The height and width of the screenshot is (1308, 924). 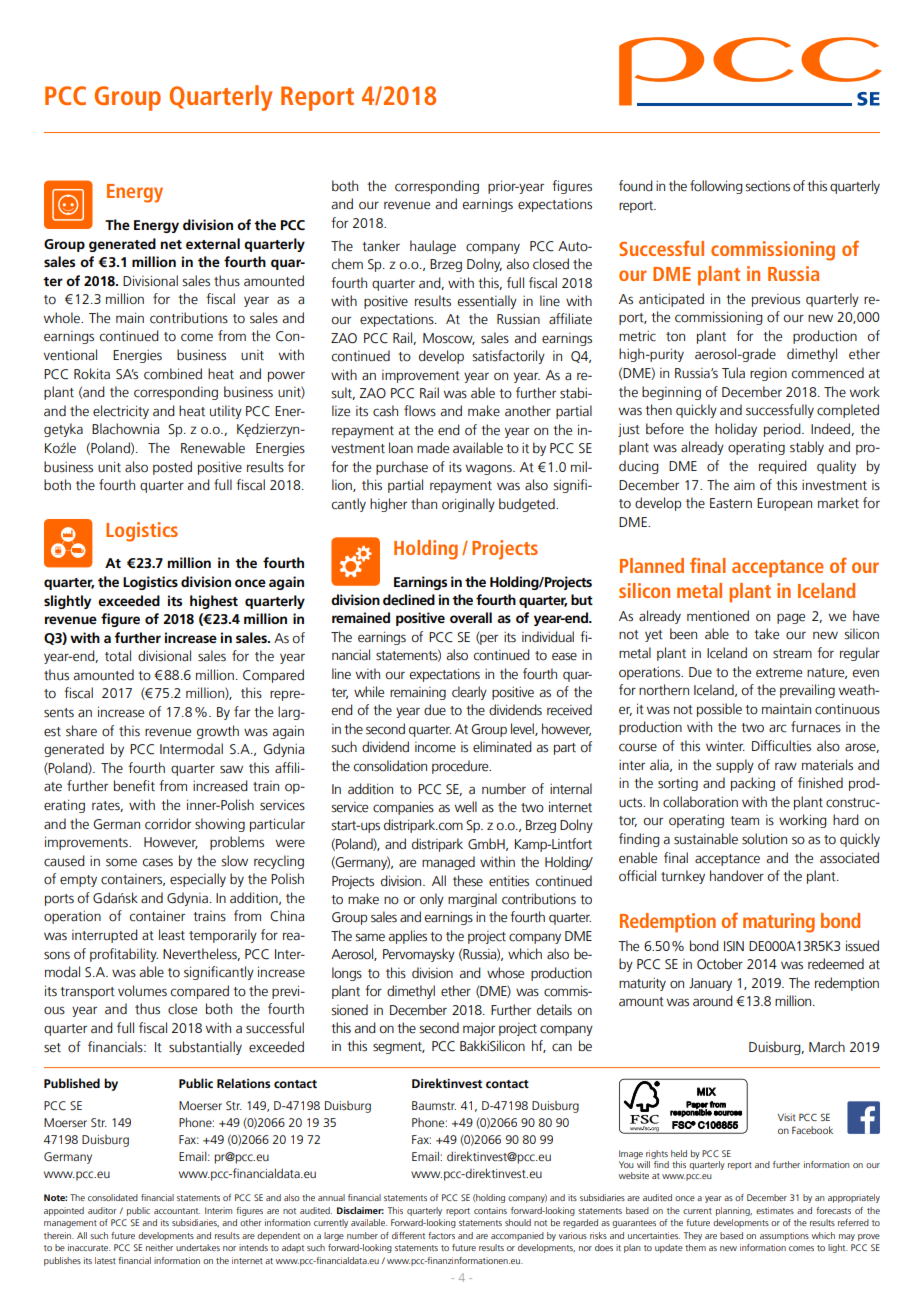 What do you see at coordinates (218, 732) in the screenshot?
I see `growth` at bounding box center [218, 732].
